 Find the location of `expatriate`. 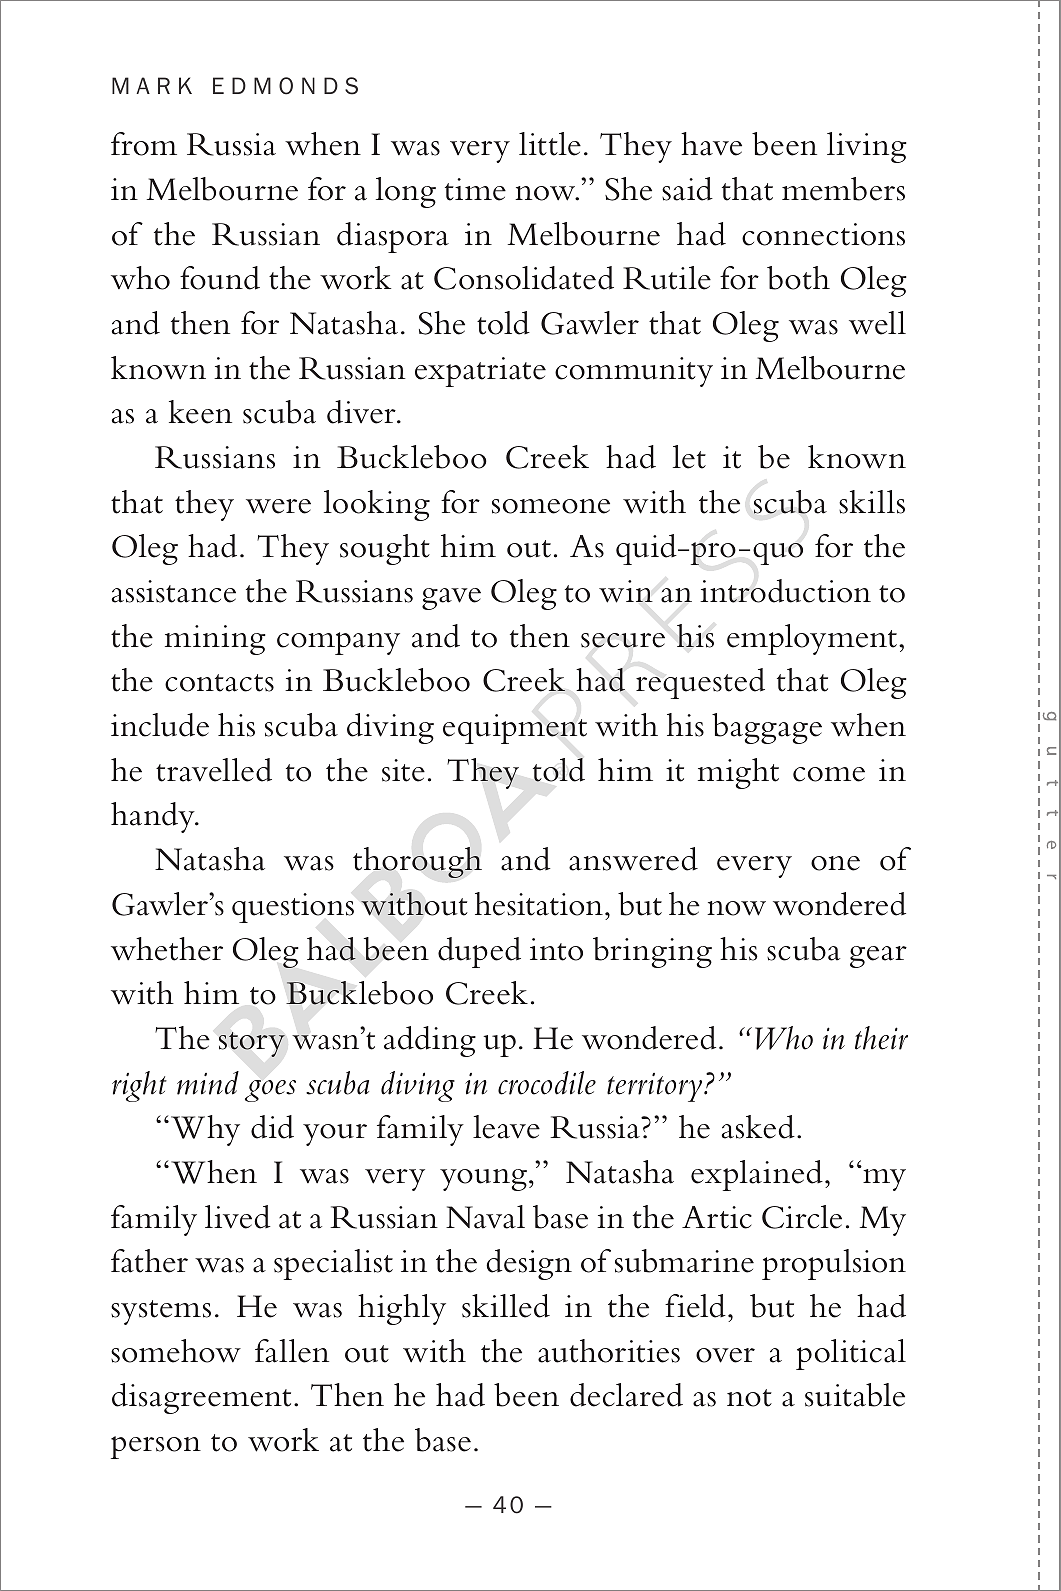

expatriate is located at coordinates (480, 372).
